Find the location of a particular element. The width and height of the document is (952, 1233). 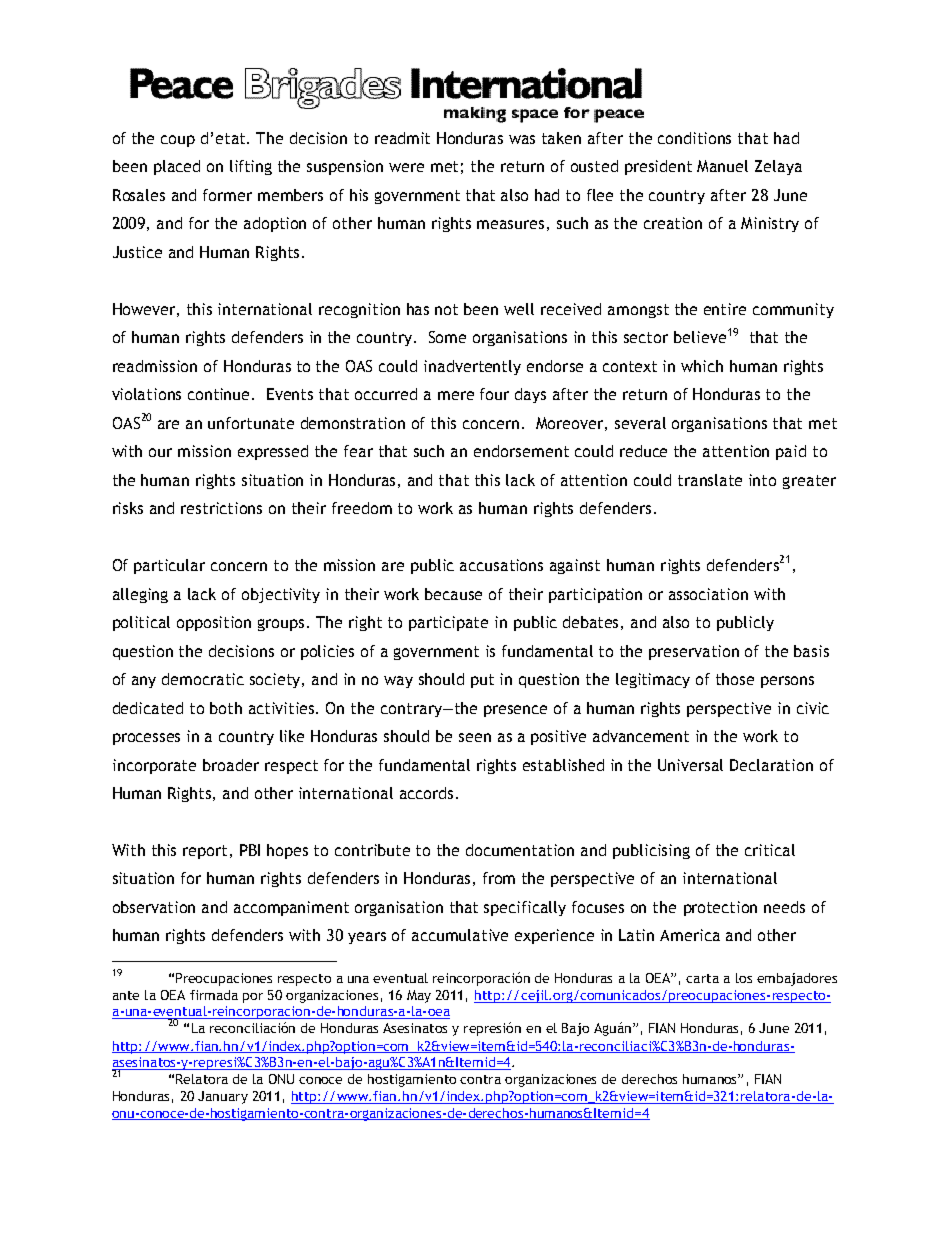

mere is located at coordinates (456, 395).
